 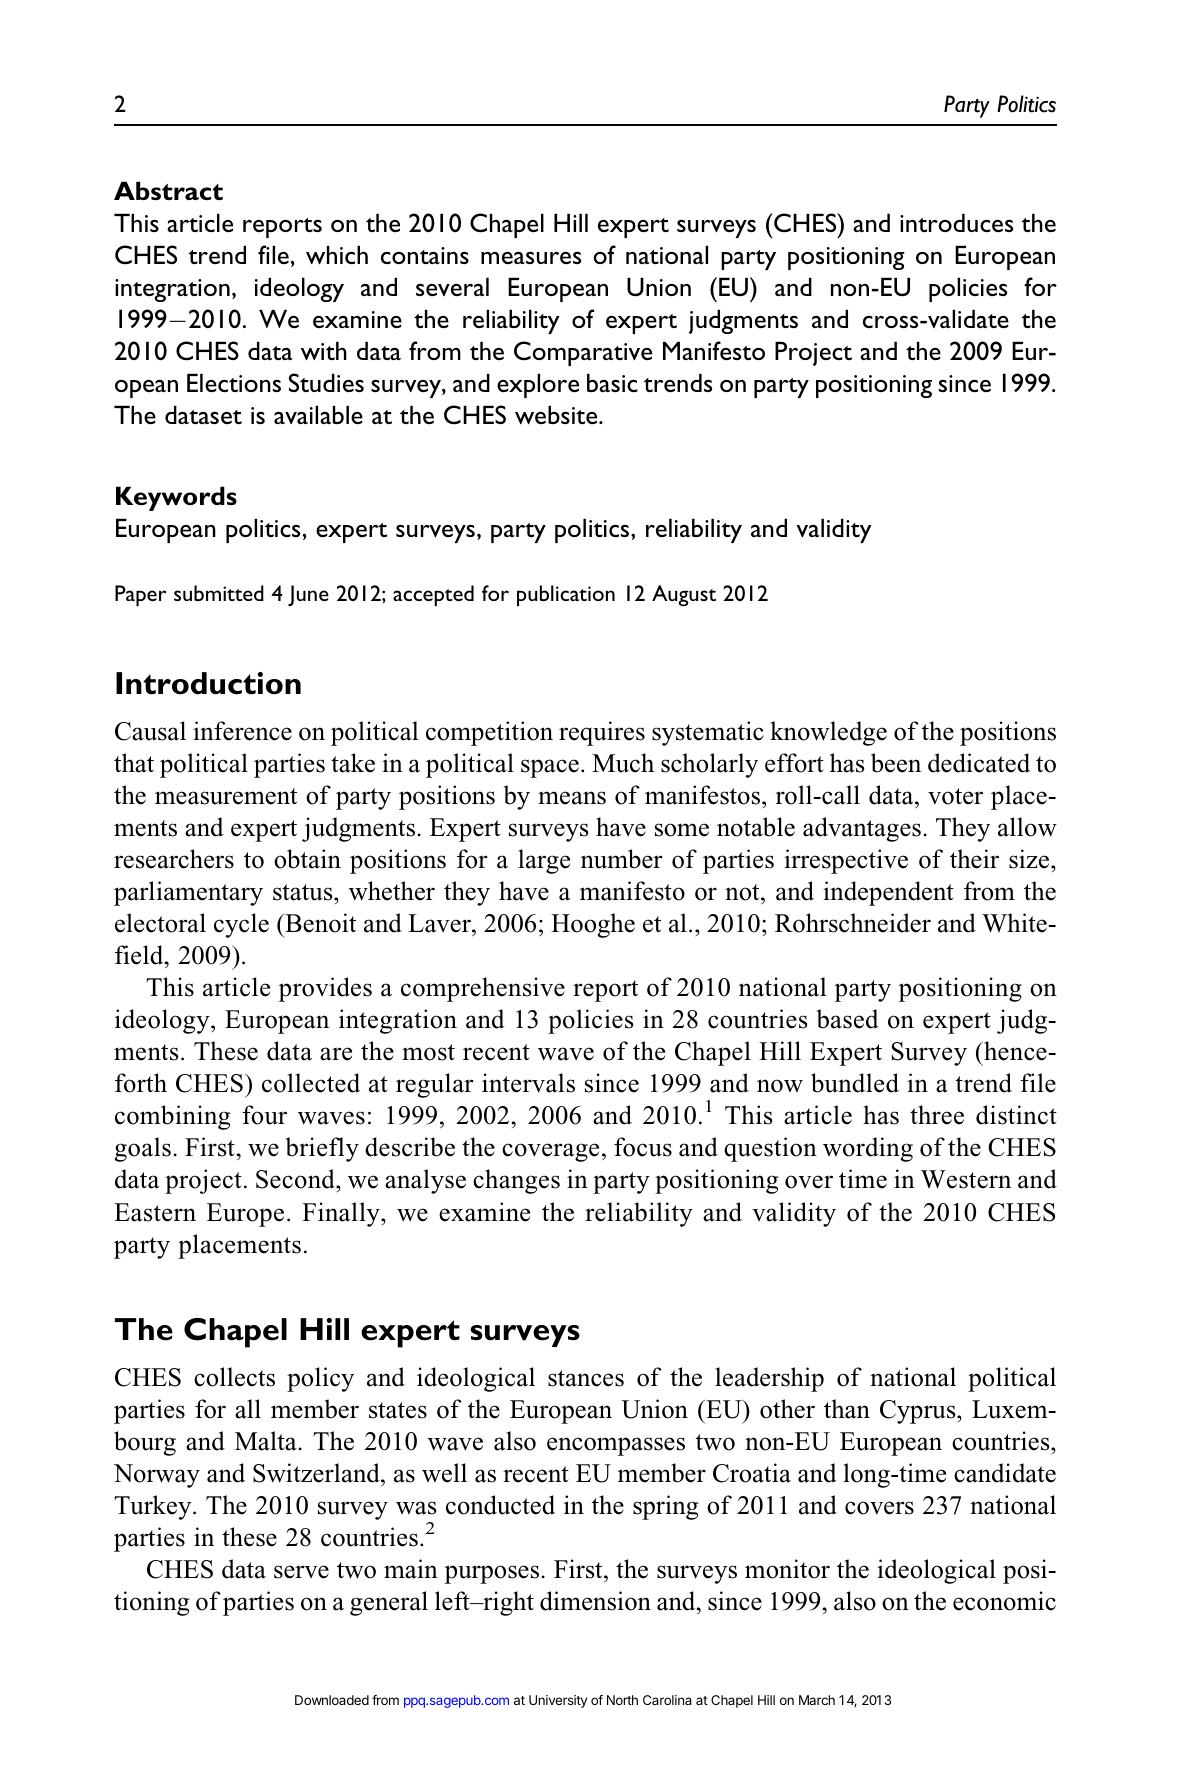 What do you see at coordinates (544, 861) in the screenshot?
I see `large` at bounding box center [544, 861].
